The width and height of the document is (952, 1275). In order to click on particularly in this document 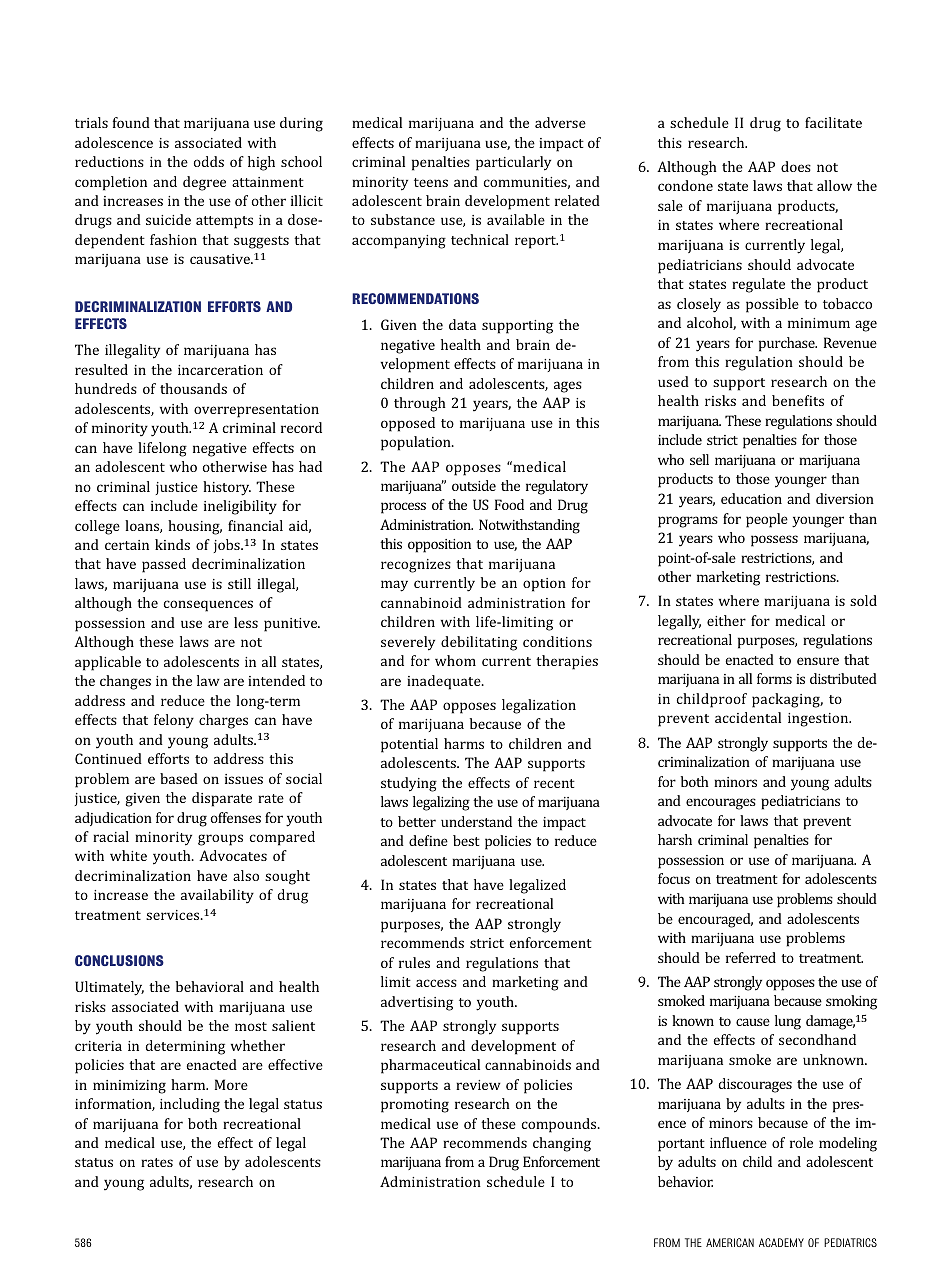, I will do `click(513, 163)`.
